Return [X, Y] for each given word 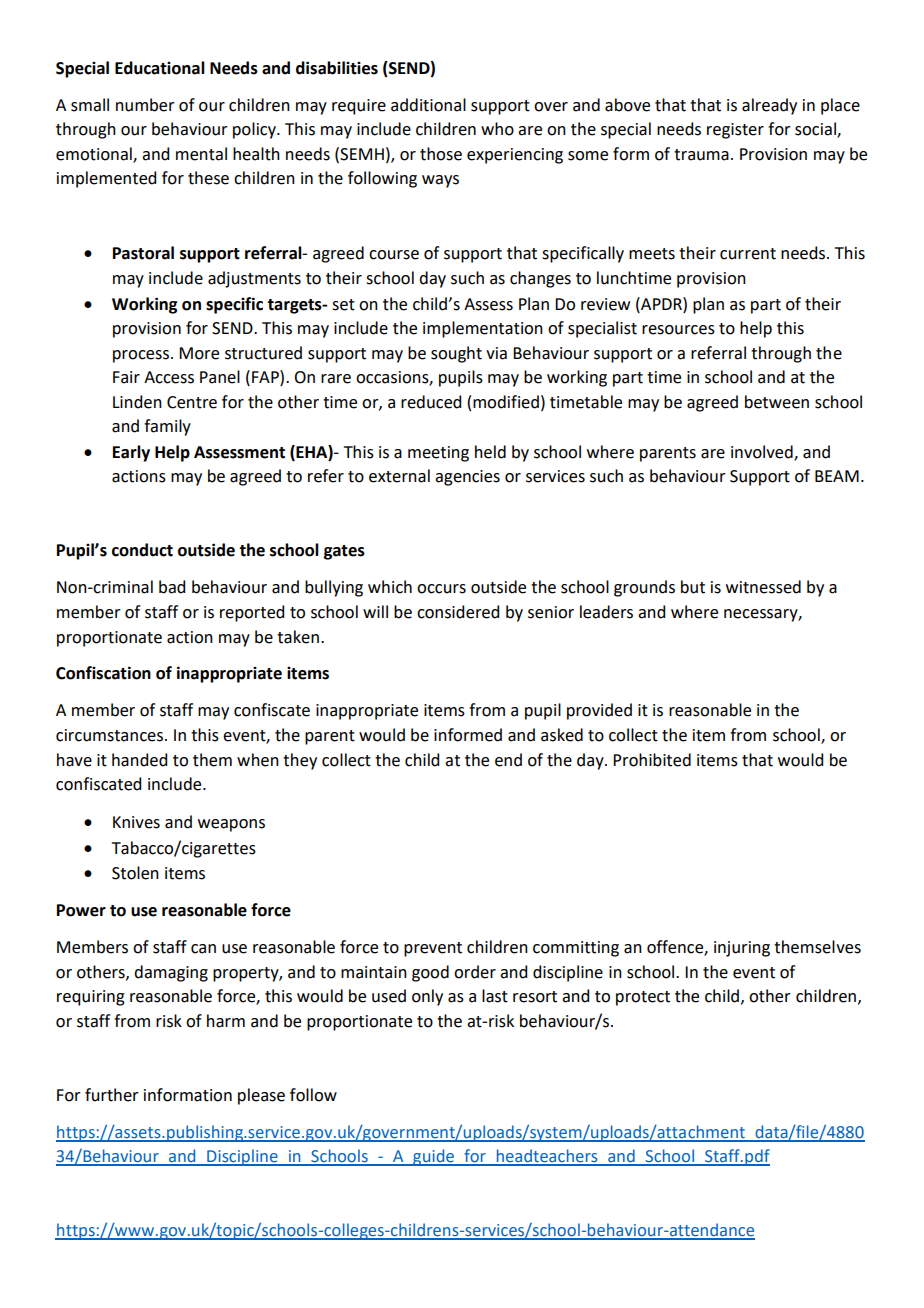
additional [428, 105]
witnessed [763, 587]
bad [172, 587]
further [112, 1095]
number [145, 105]
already [769, 106]
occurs [441, 589]
